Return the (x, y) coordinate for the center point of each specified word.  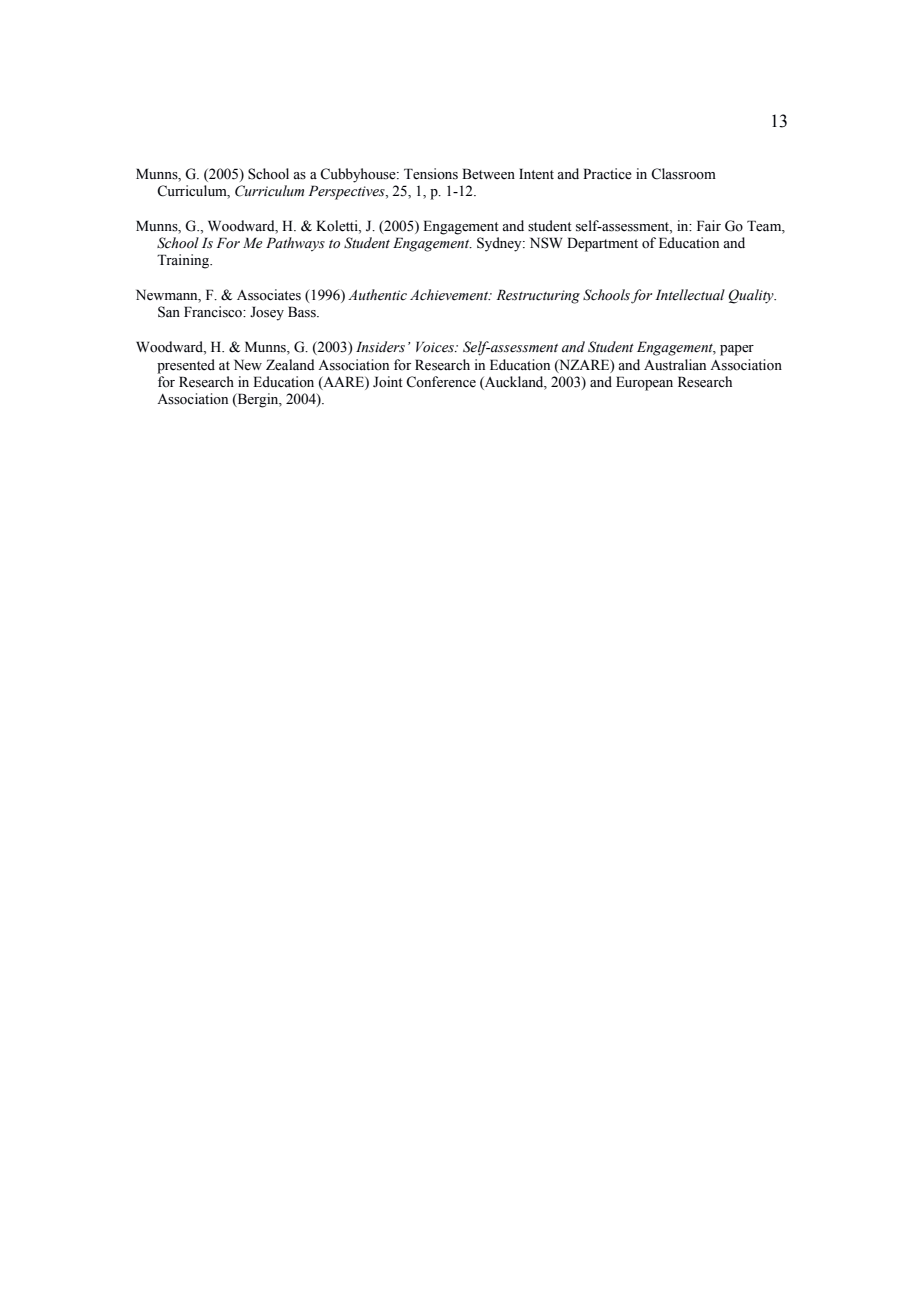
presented (186, 366)
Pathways (295, 244)
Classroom (683, 174)
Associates (269, 295)
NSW (546, 243)
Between (488, 174)
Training (184, 261)
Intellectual (690, 295)
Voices (436, 347)
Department (602, 244)
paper (737, 350)
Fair (709, 225)
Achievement (450, 295)
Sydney (500, 244)
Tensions (431, 174)
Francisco (214, 312)
